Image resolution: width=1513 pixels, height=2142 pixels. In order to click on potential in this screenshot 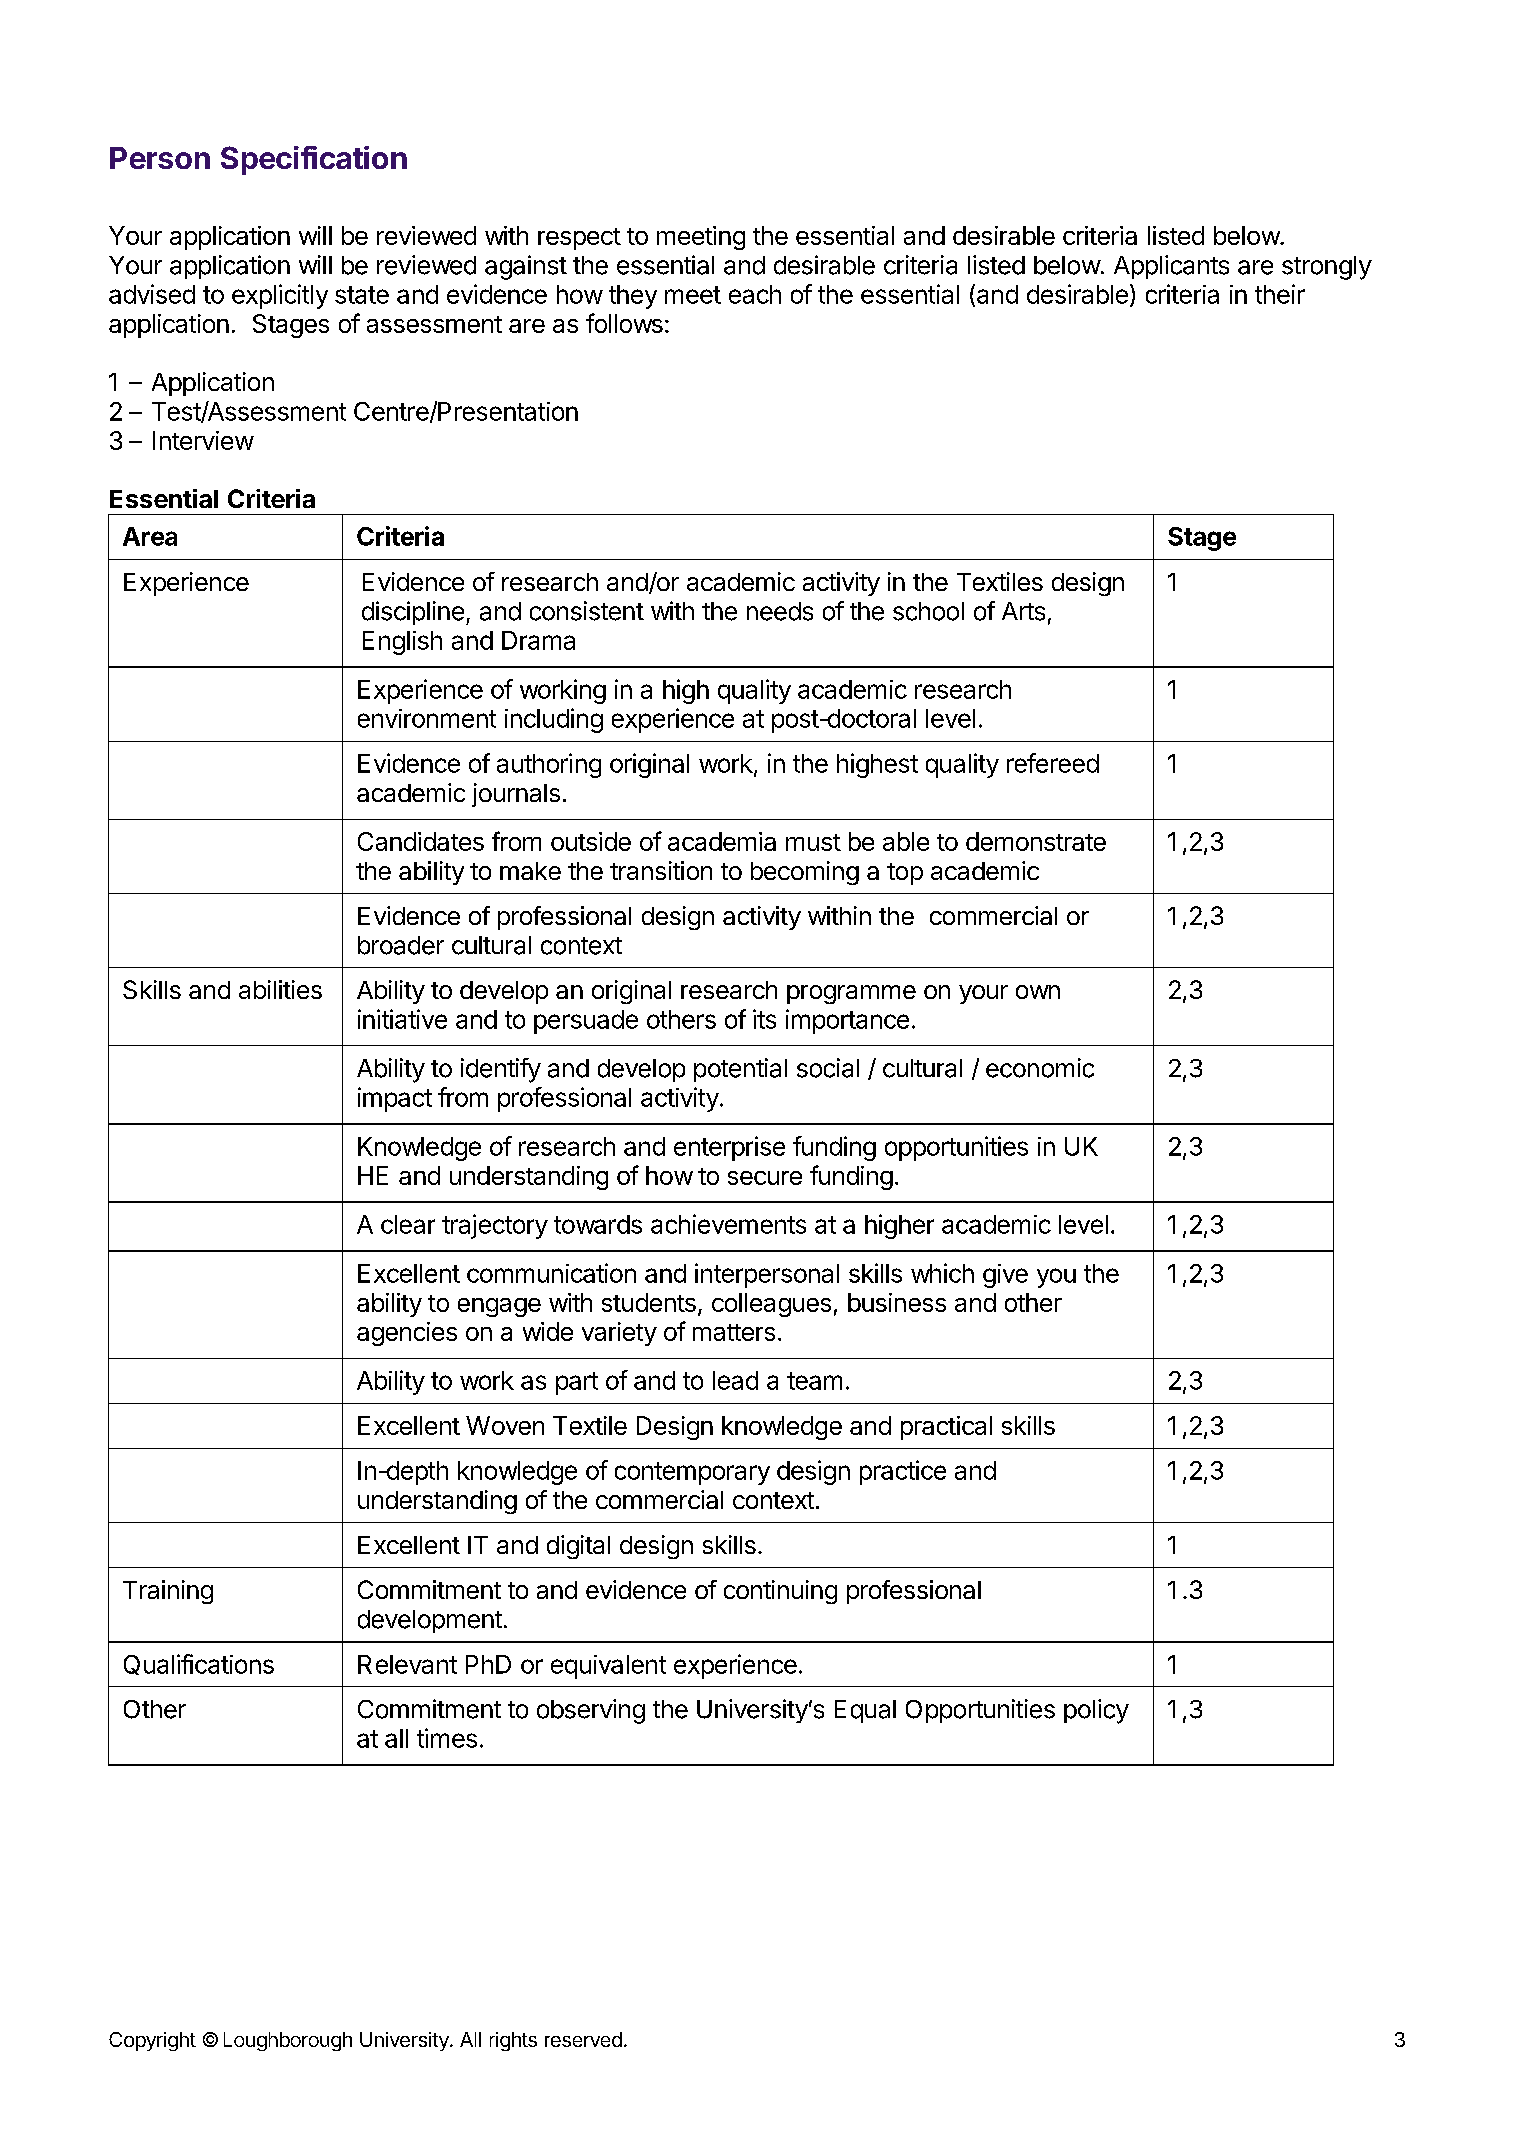, I will do `click(740, 1070)`.
